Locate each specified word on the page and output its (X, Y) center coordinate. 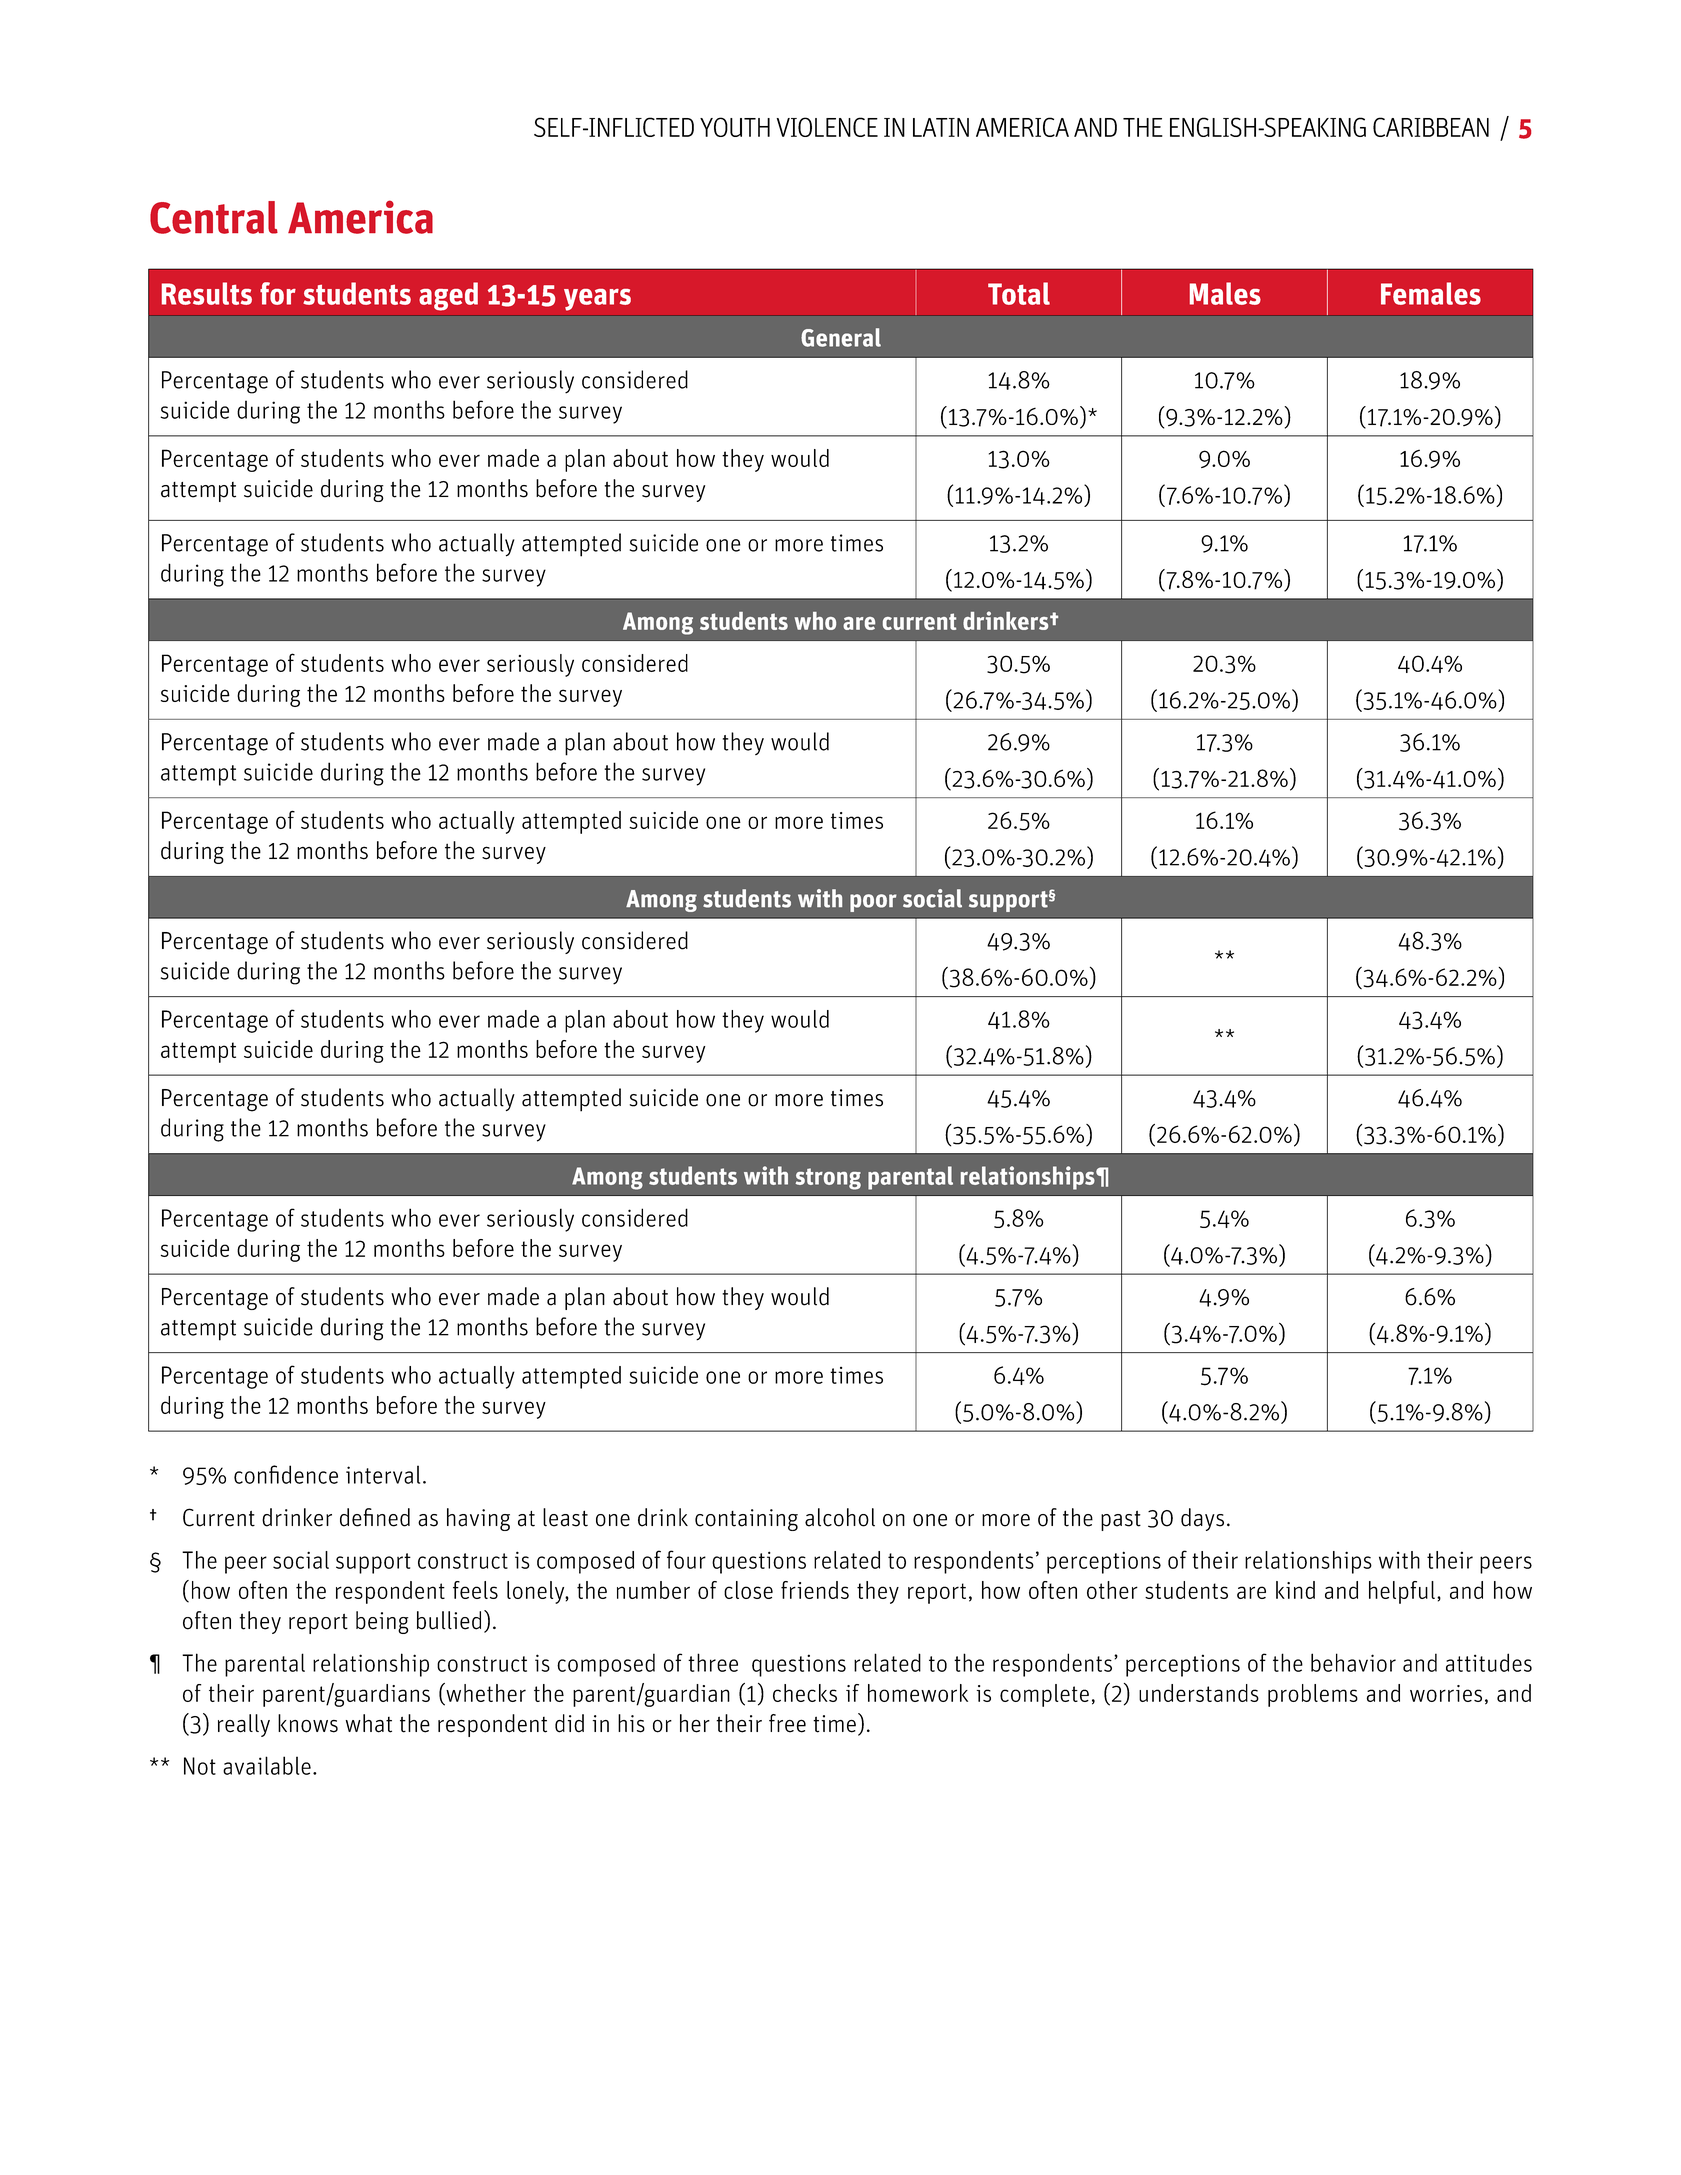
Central (214, 217)
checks (805, 1693)
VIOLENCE (827, 127)
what (369, 1723)
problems (1313, 1695)
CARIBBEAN (1431, 127)
